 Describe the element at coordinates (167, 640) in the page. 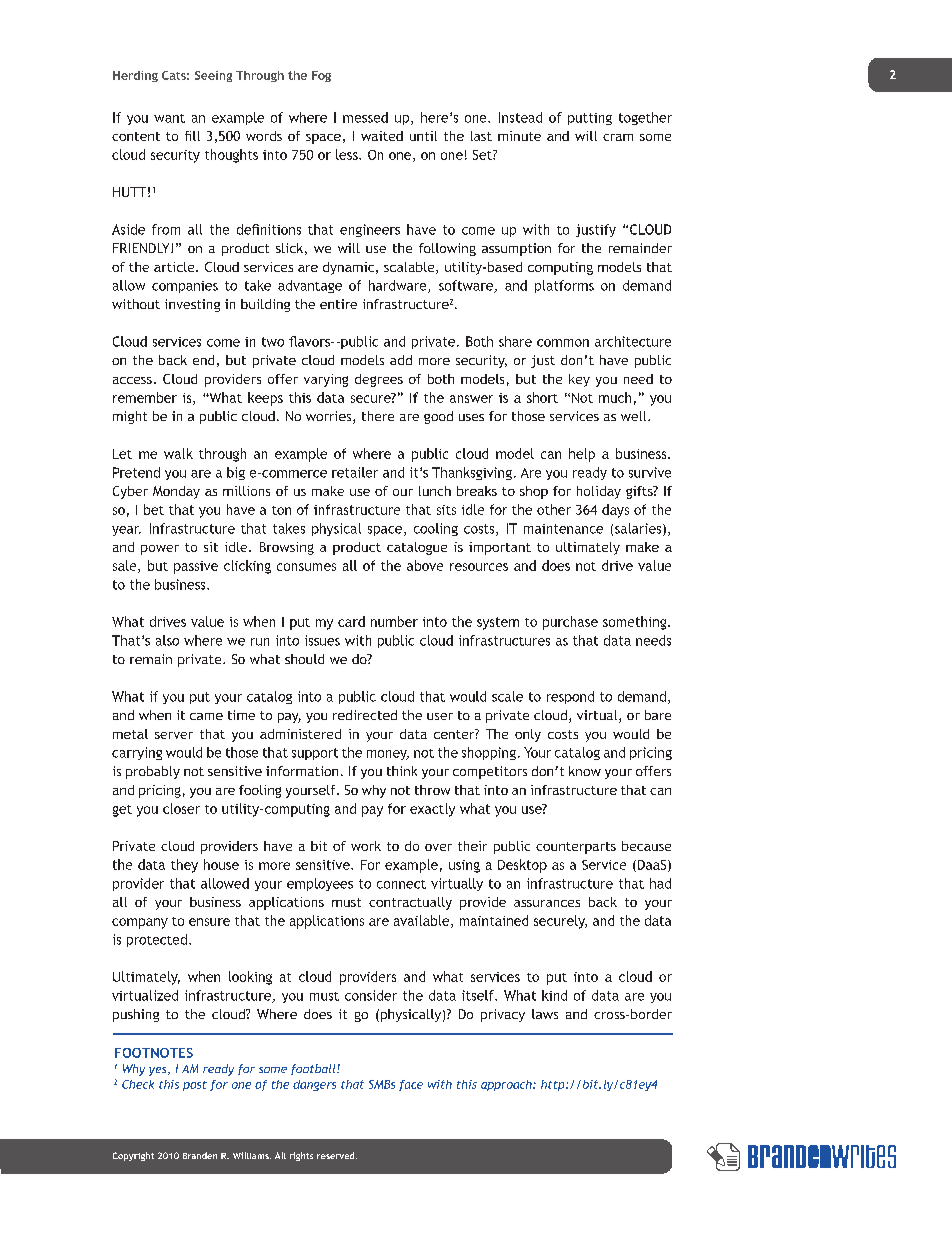

I see `also` at that location.
